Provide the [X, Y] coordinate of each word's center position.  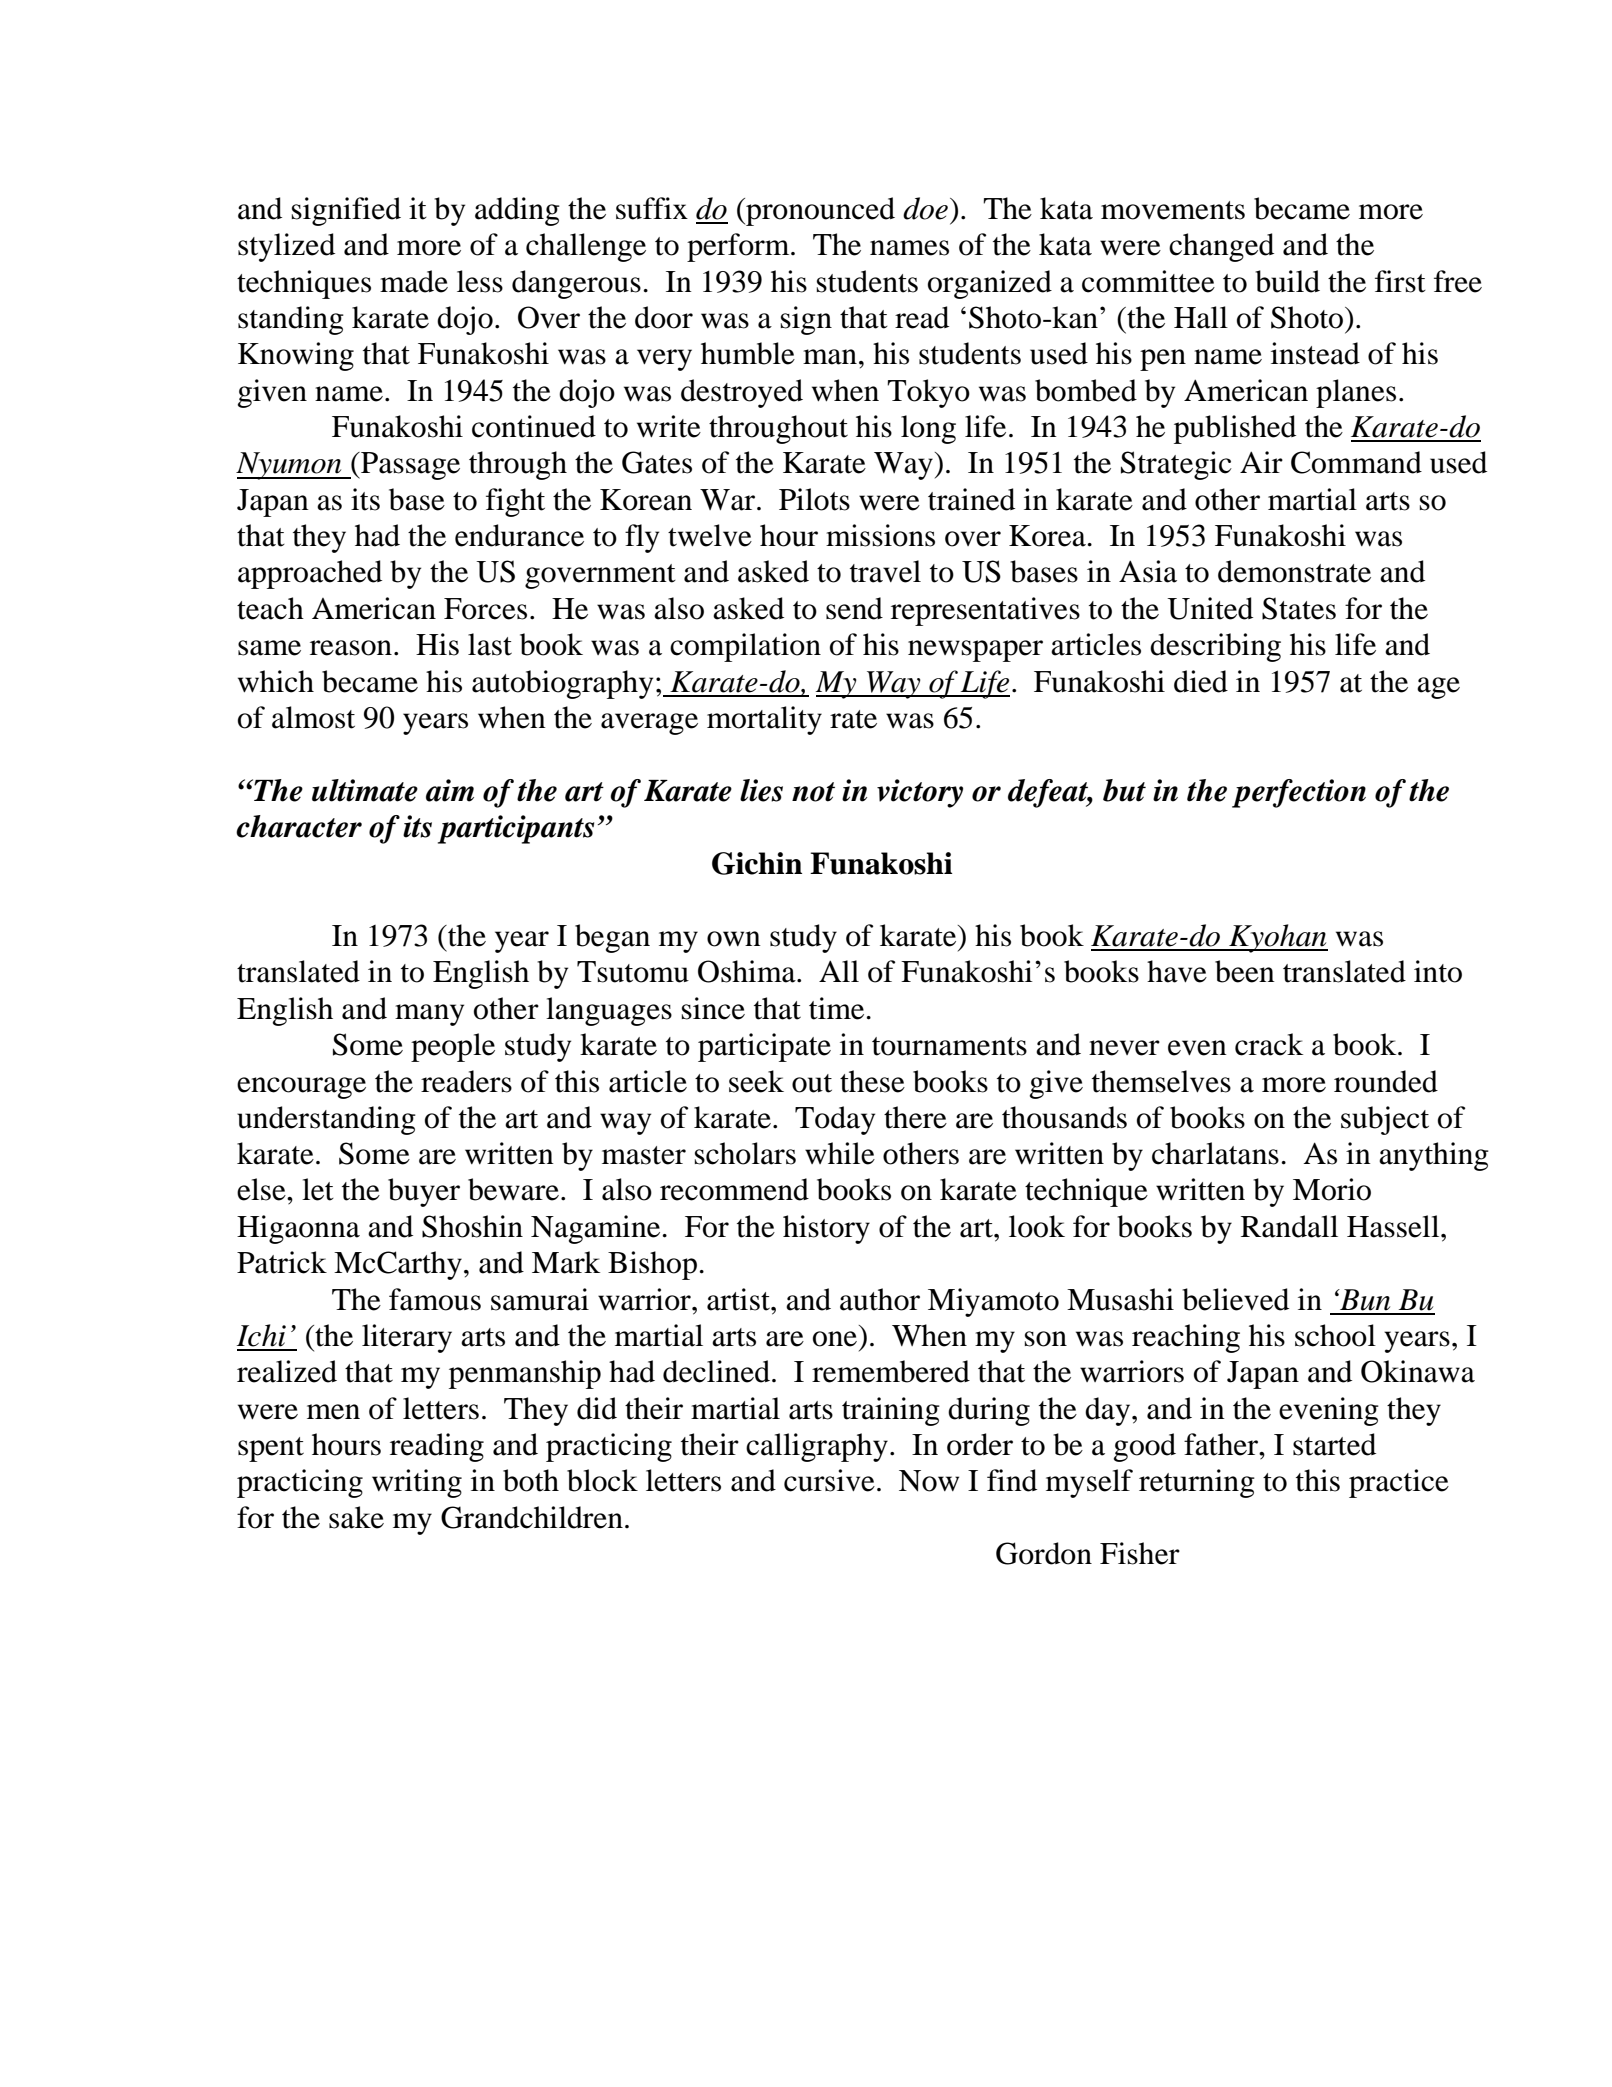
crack [1269, 1044]
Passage [409, 466]
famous [435, 1299]
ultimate [365, 790]
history [826, 1229]
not [813, 792]
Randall [1289, 1226]
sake [356, 1517]
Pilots [814, 499]
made [414, 281]
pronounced [819, 211]
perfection [1299, 793]
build [1287, 281]
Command [1356, 462]
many [429, 1015]
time [838, 1008]
